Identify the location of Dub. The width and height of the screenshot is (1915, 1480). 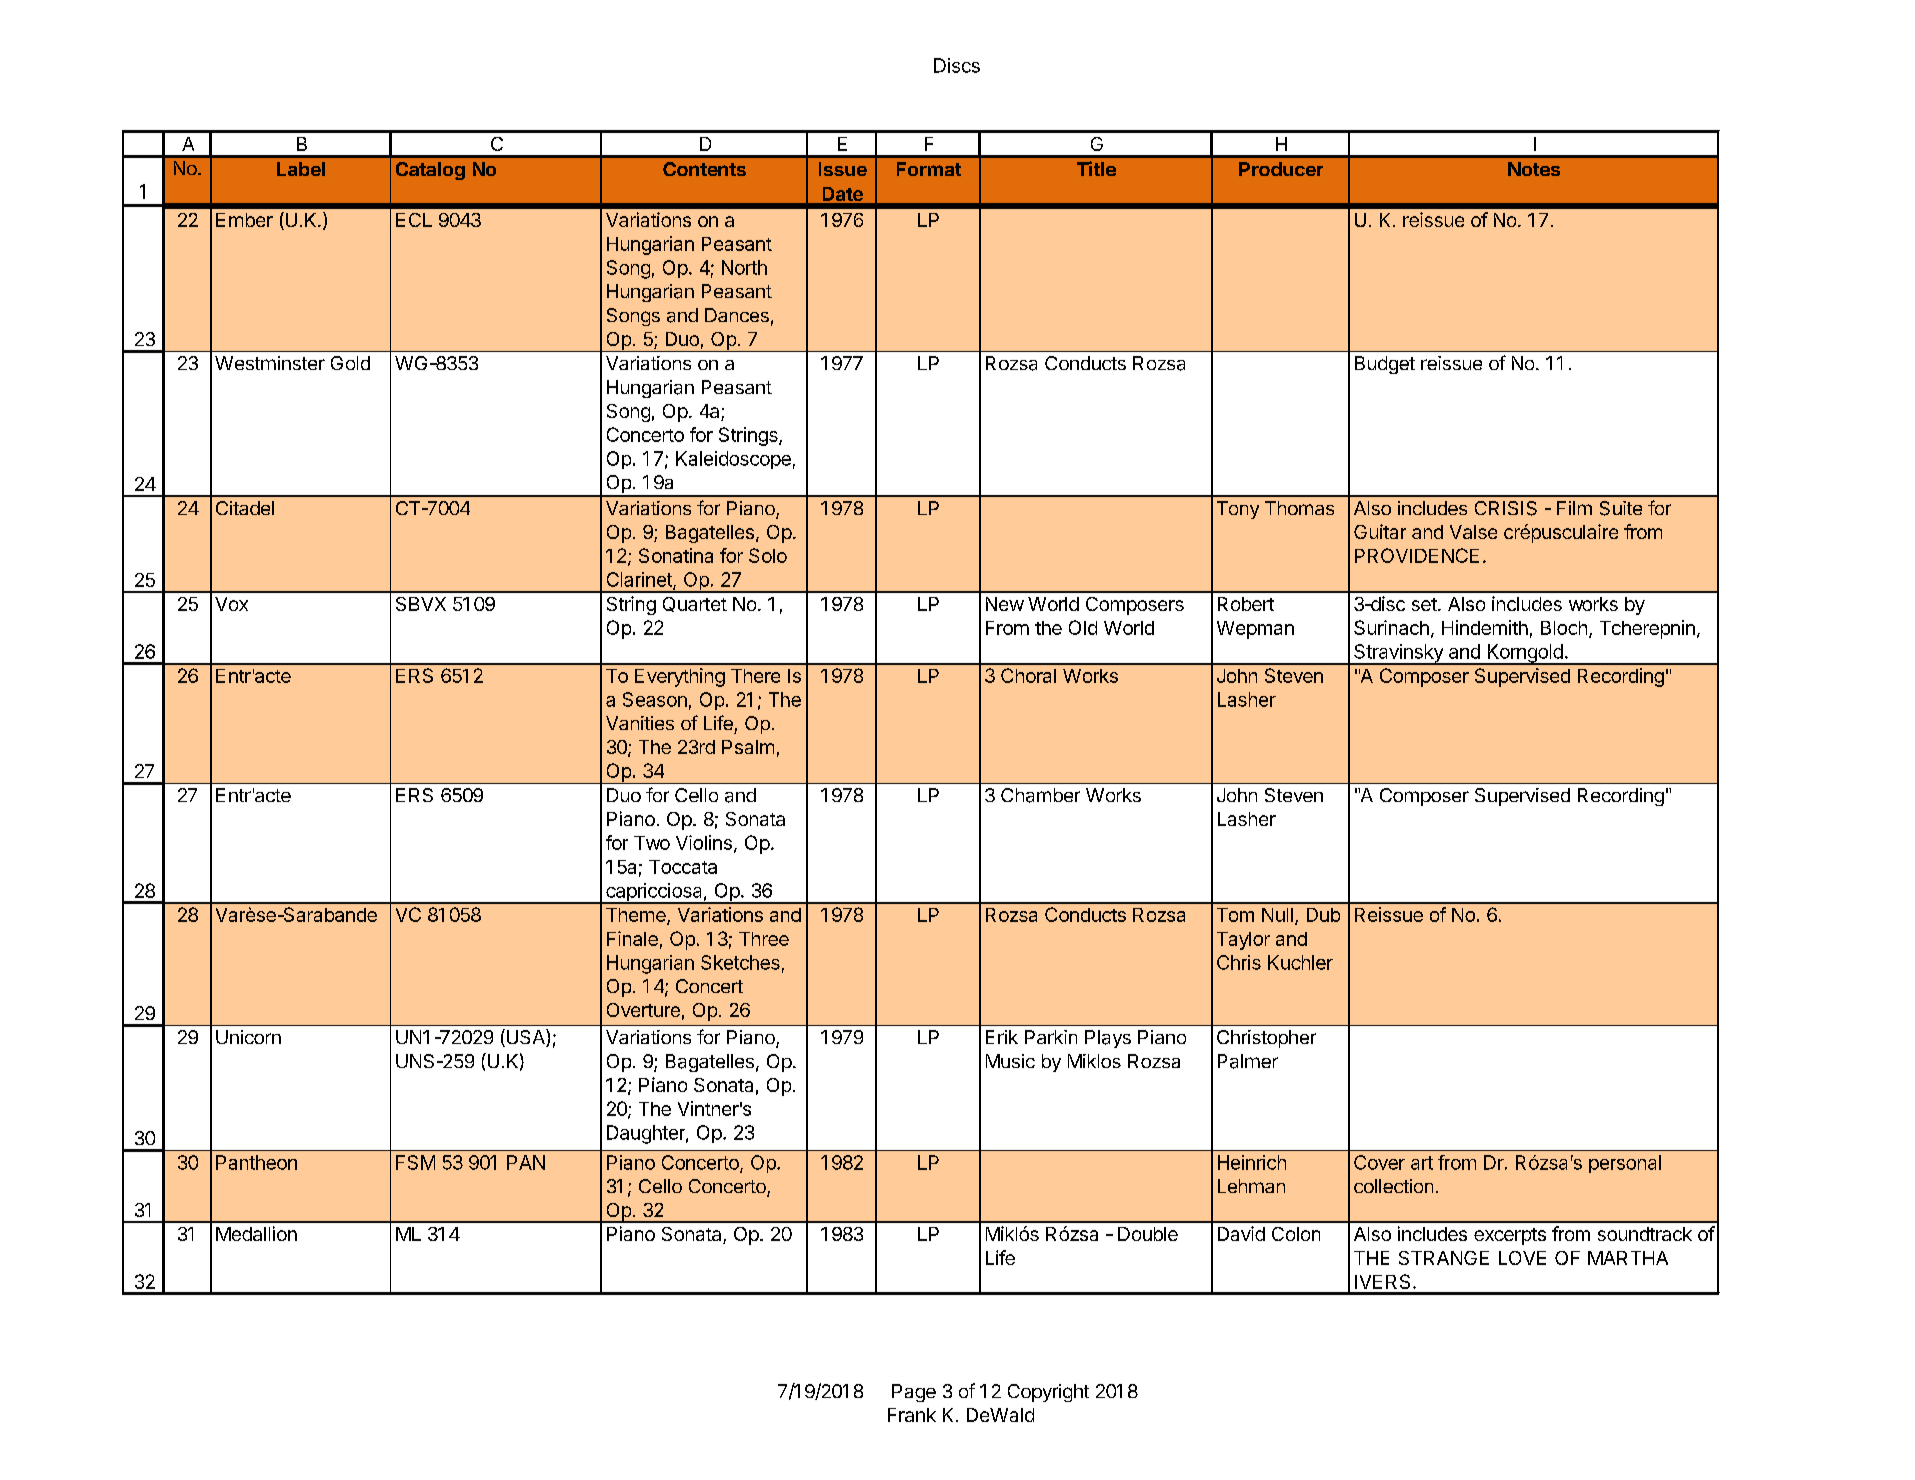
(1323, 915).
